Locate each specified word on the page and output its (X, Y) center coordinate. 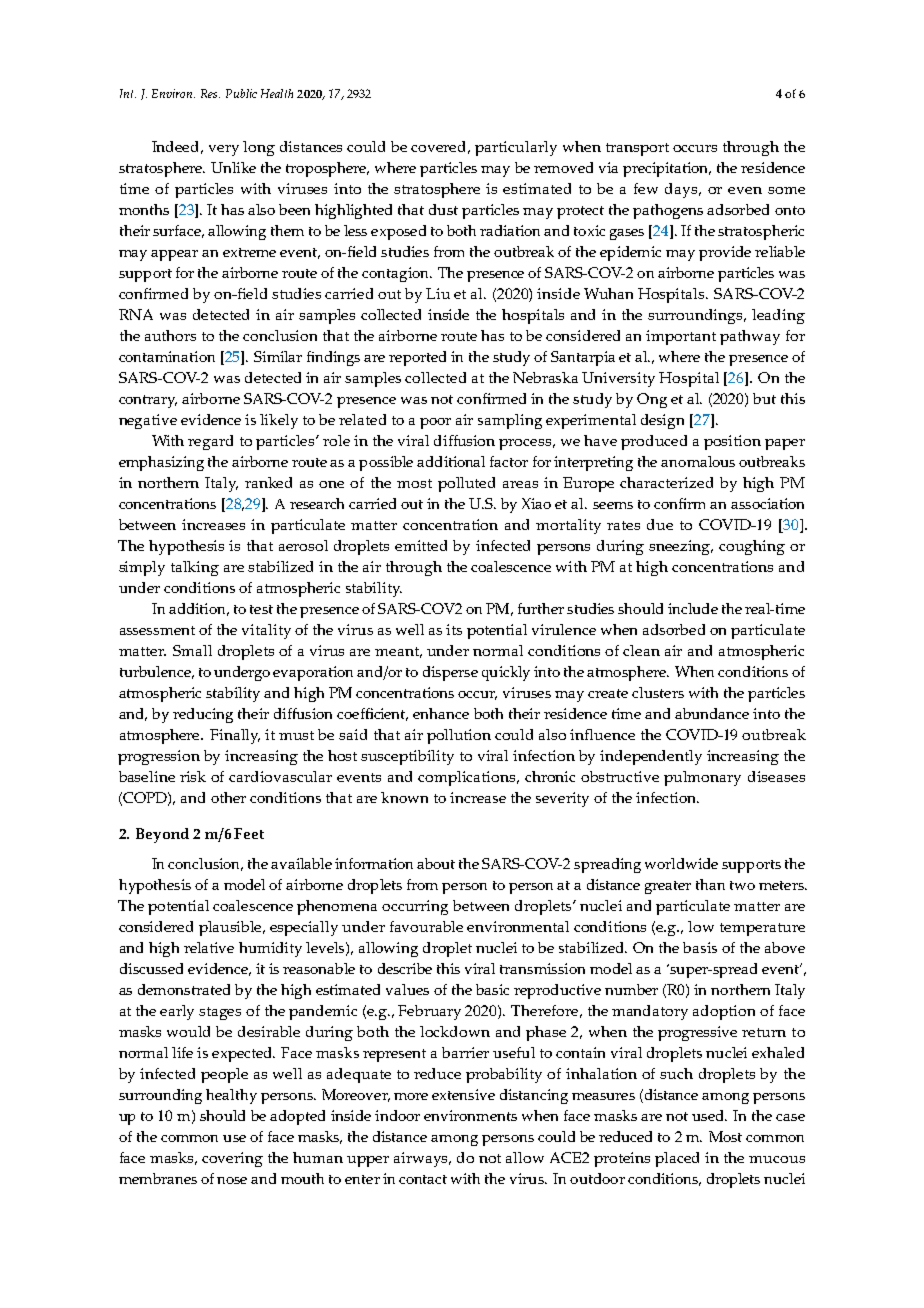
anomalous (698, 461)
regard (210, 442)
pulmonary (702, 778)
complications (468, 778)
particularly (516, 148)
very (224, 150)
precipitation (667, 169)
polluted (466, 484)
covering (232, 1159)
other (228, 797)
